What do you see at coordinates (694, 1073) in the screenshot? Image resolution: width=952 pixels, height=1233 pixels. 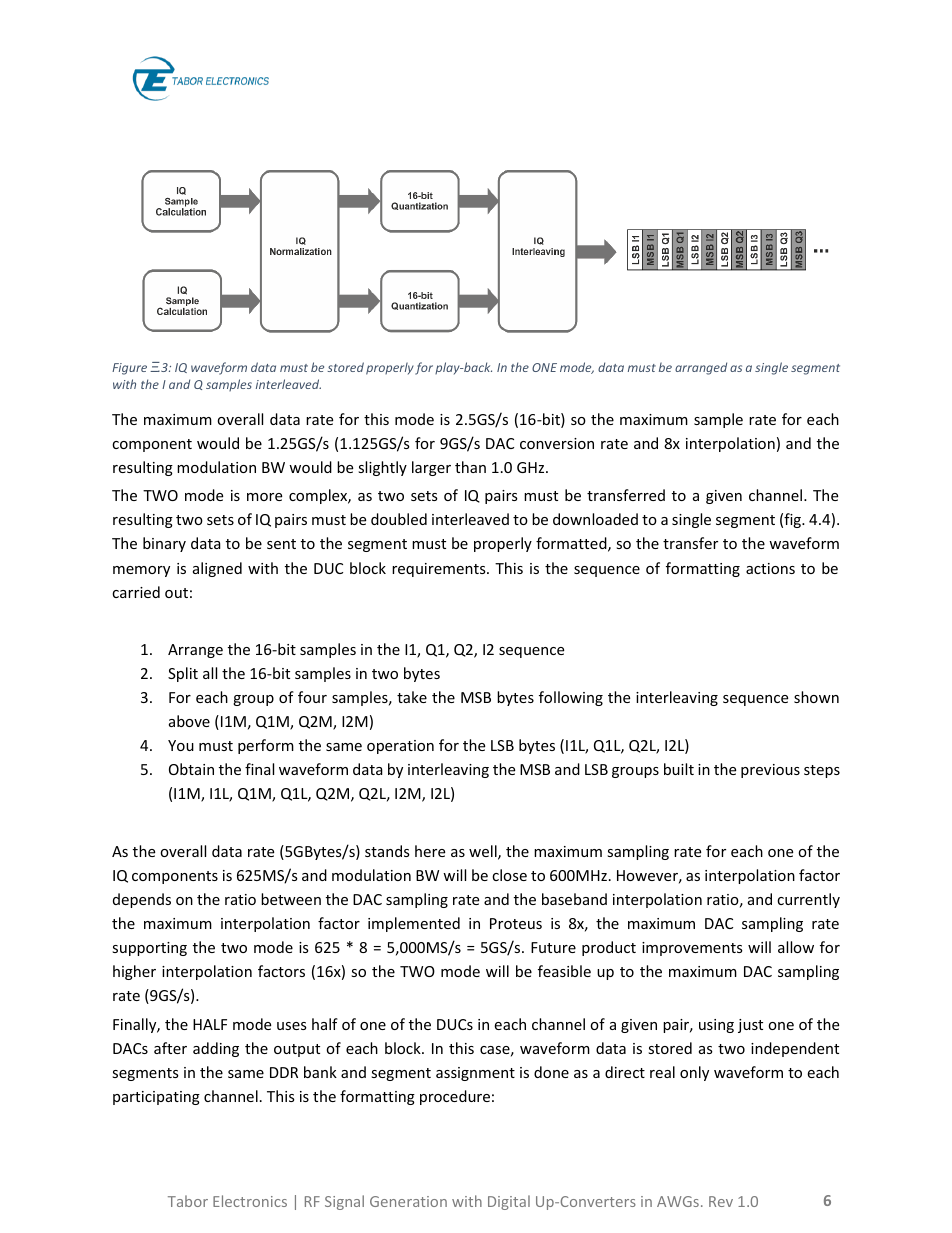 I see `only` at bounding box center [694, 1073].
